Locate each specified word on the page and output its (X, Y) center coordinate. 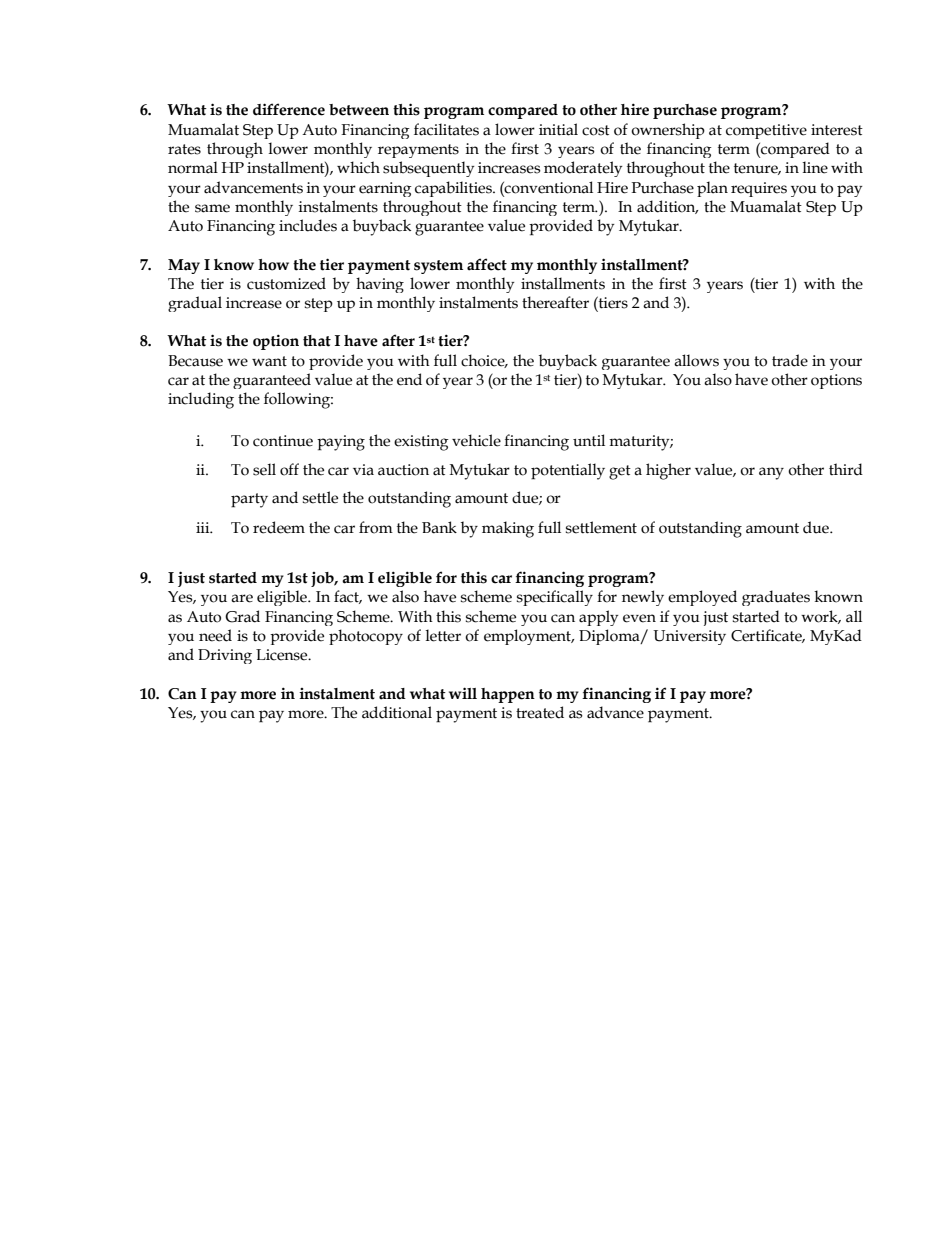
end (409, 379)
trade (790, 360)
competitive (766, 131)
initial (558, 129)
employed (702, 598)
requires (759, 189)
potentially (568, 471)
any (771, 473)
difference (289, 109)
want (269, 361)
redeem (279, 527)
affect (487, 264)
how (273, 265)
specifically (555, 598)
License (283, 655)
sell (264, 469)
